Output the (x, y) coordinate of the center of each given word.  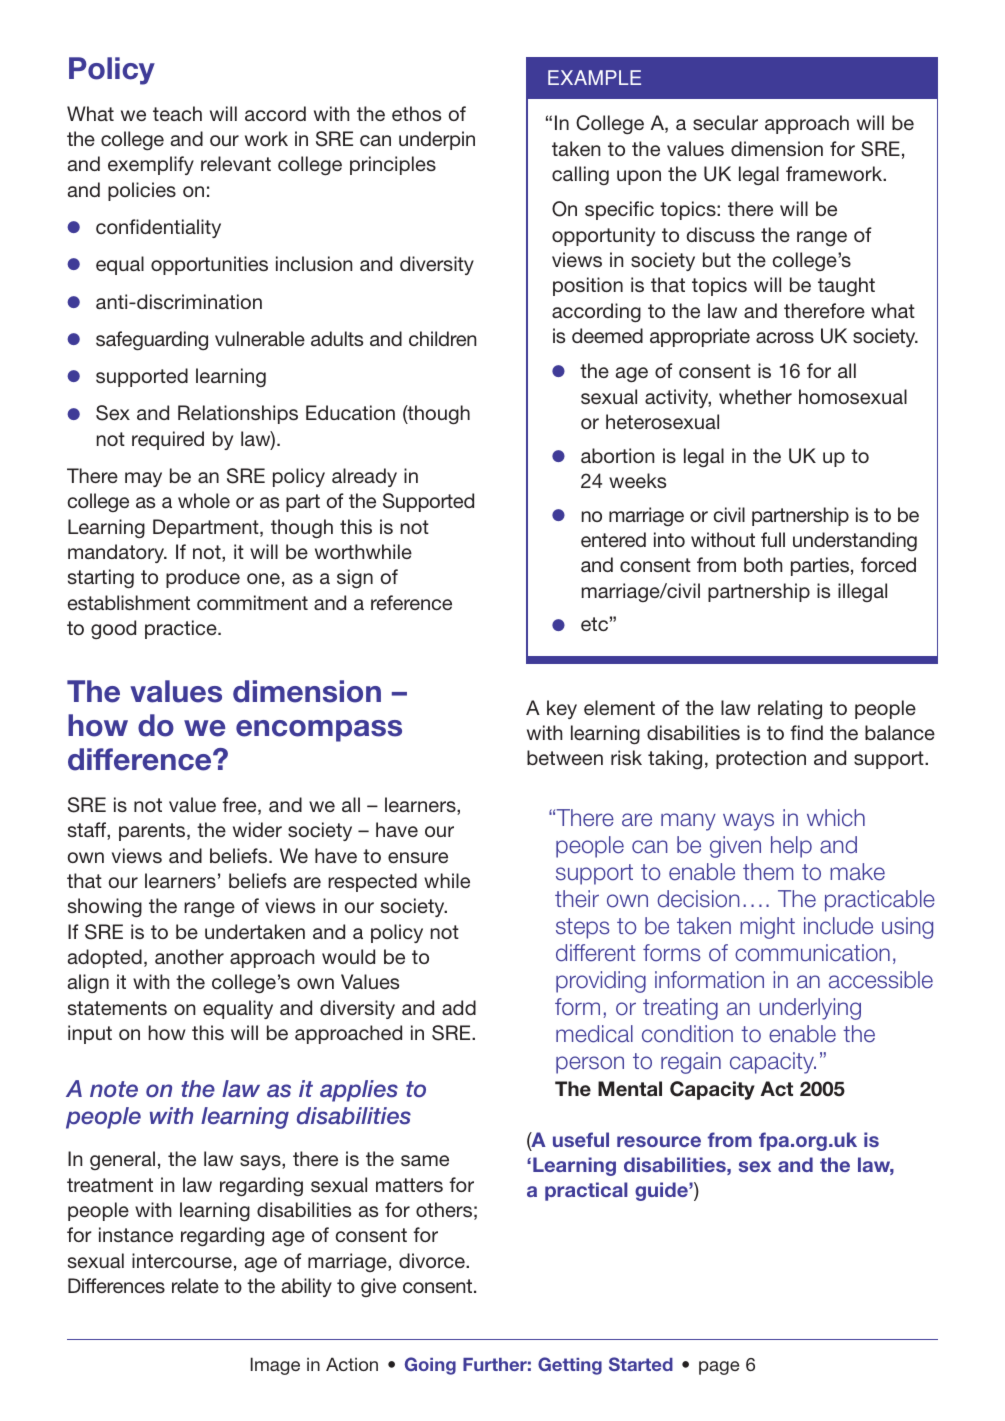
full (773, 539)
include (838, 926)
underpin (437, 140)
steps (583, 928)
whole (204, 500)
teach (177, 113)
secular (725, 122)
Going (430, 1366)
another (189, 956)
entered (613, 539)
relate (195, 1285)
